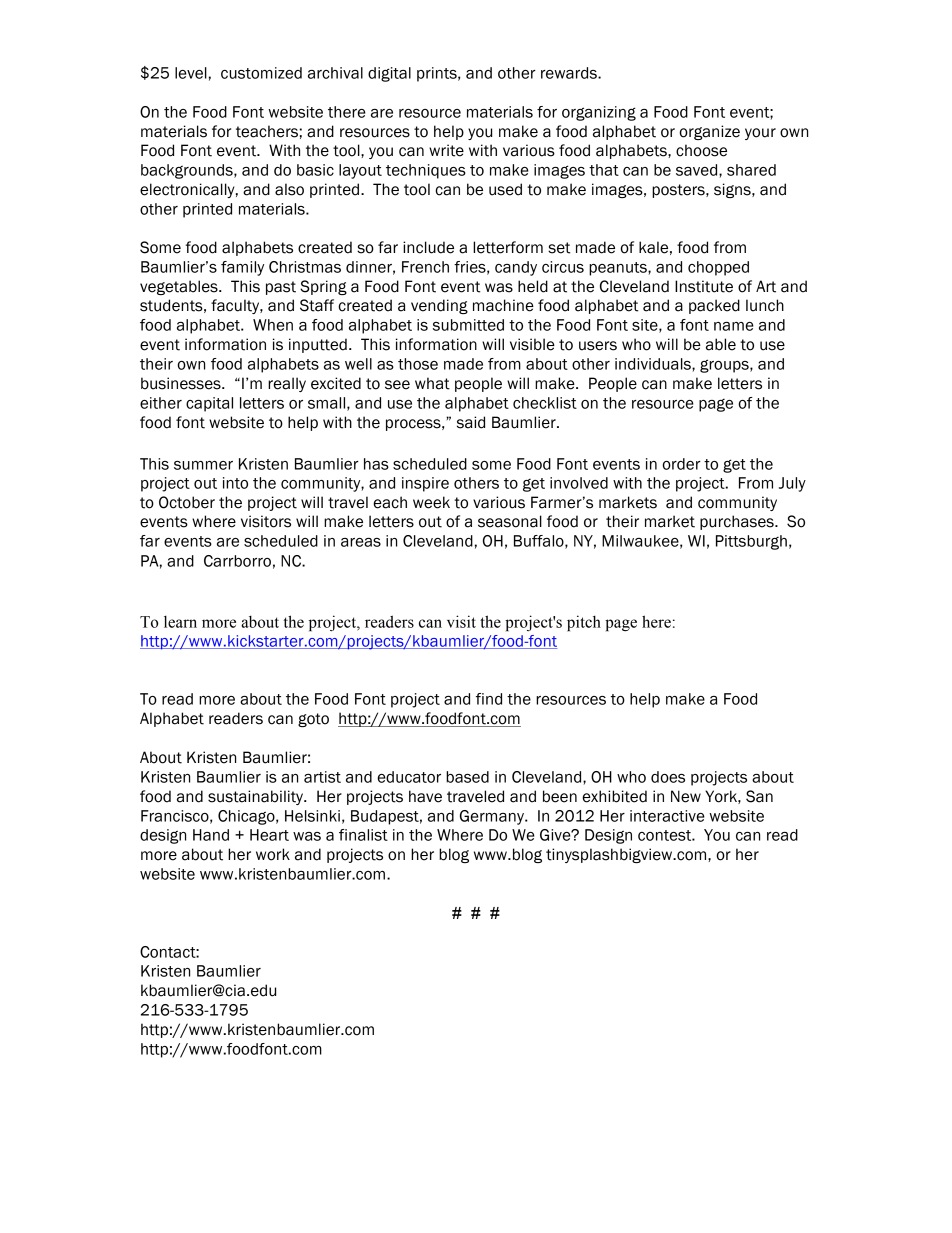 The width and height of the screenshot is (952, 1233). What do you see at coordinates (180, 622) in the screenshot?
I see `learn` at bounding box center [180, 622].
